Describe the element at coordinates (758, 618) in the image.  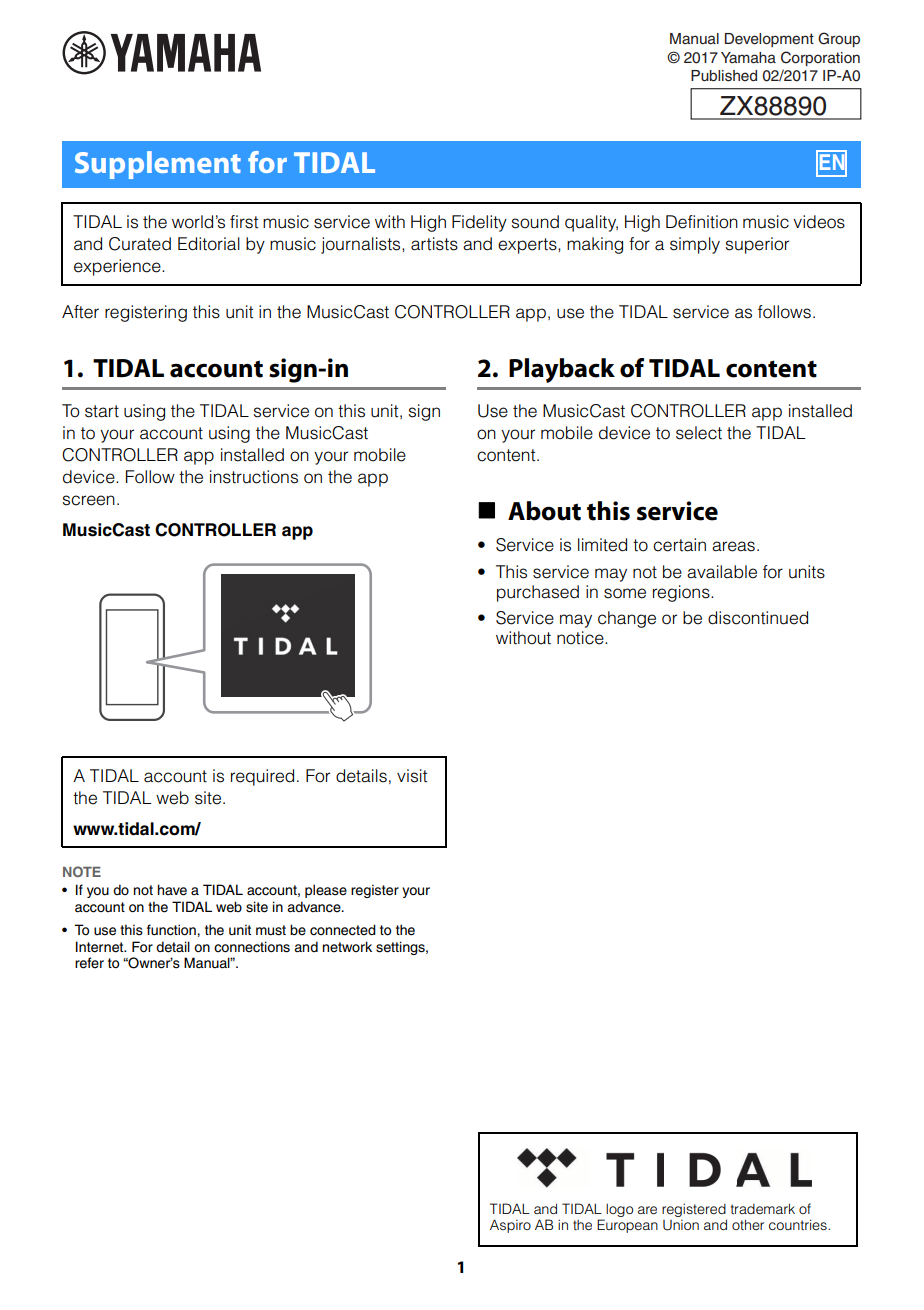
I see `discontinued` at that location.
